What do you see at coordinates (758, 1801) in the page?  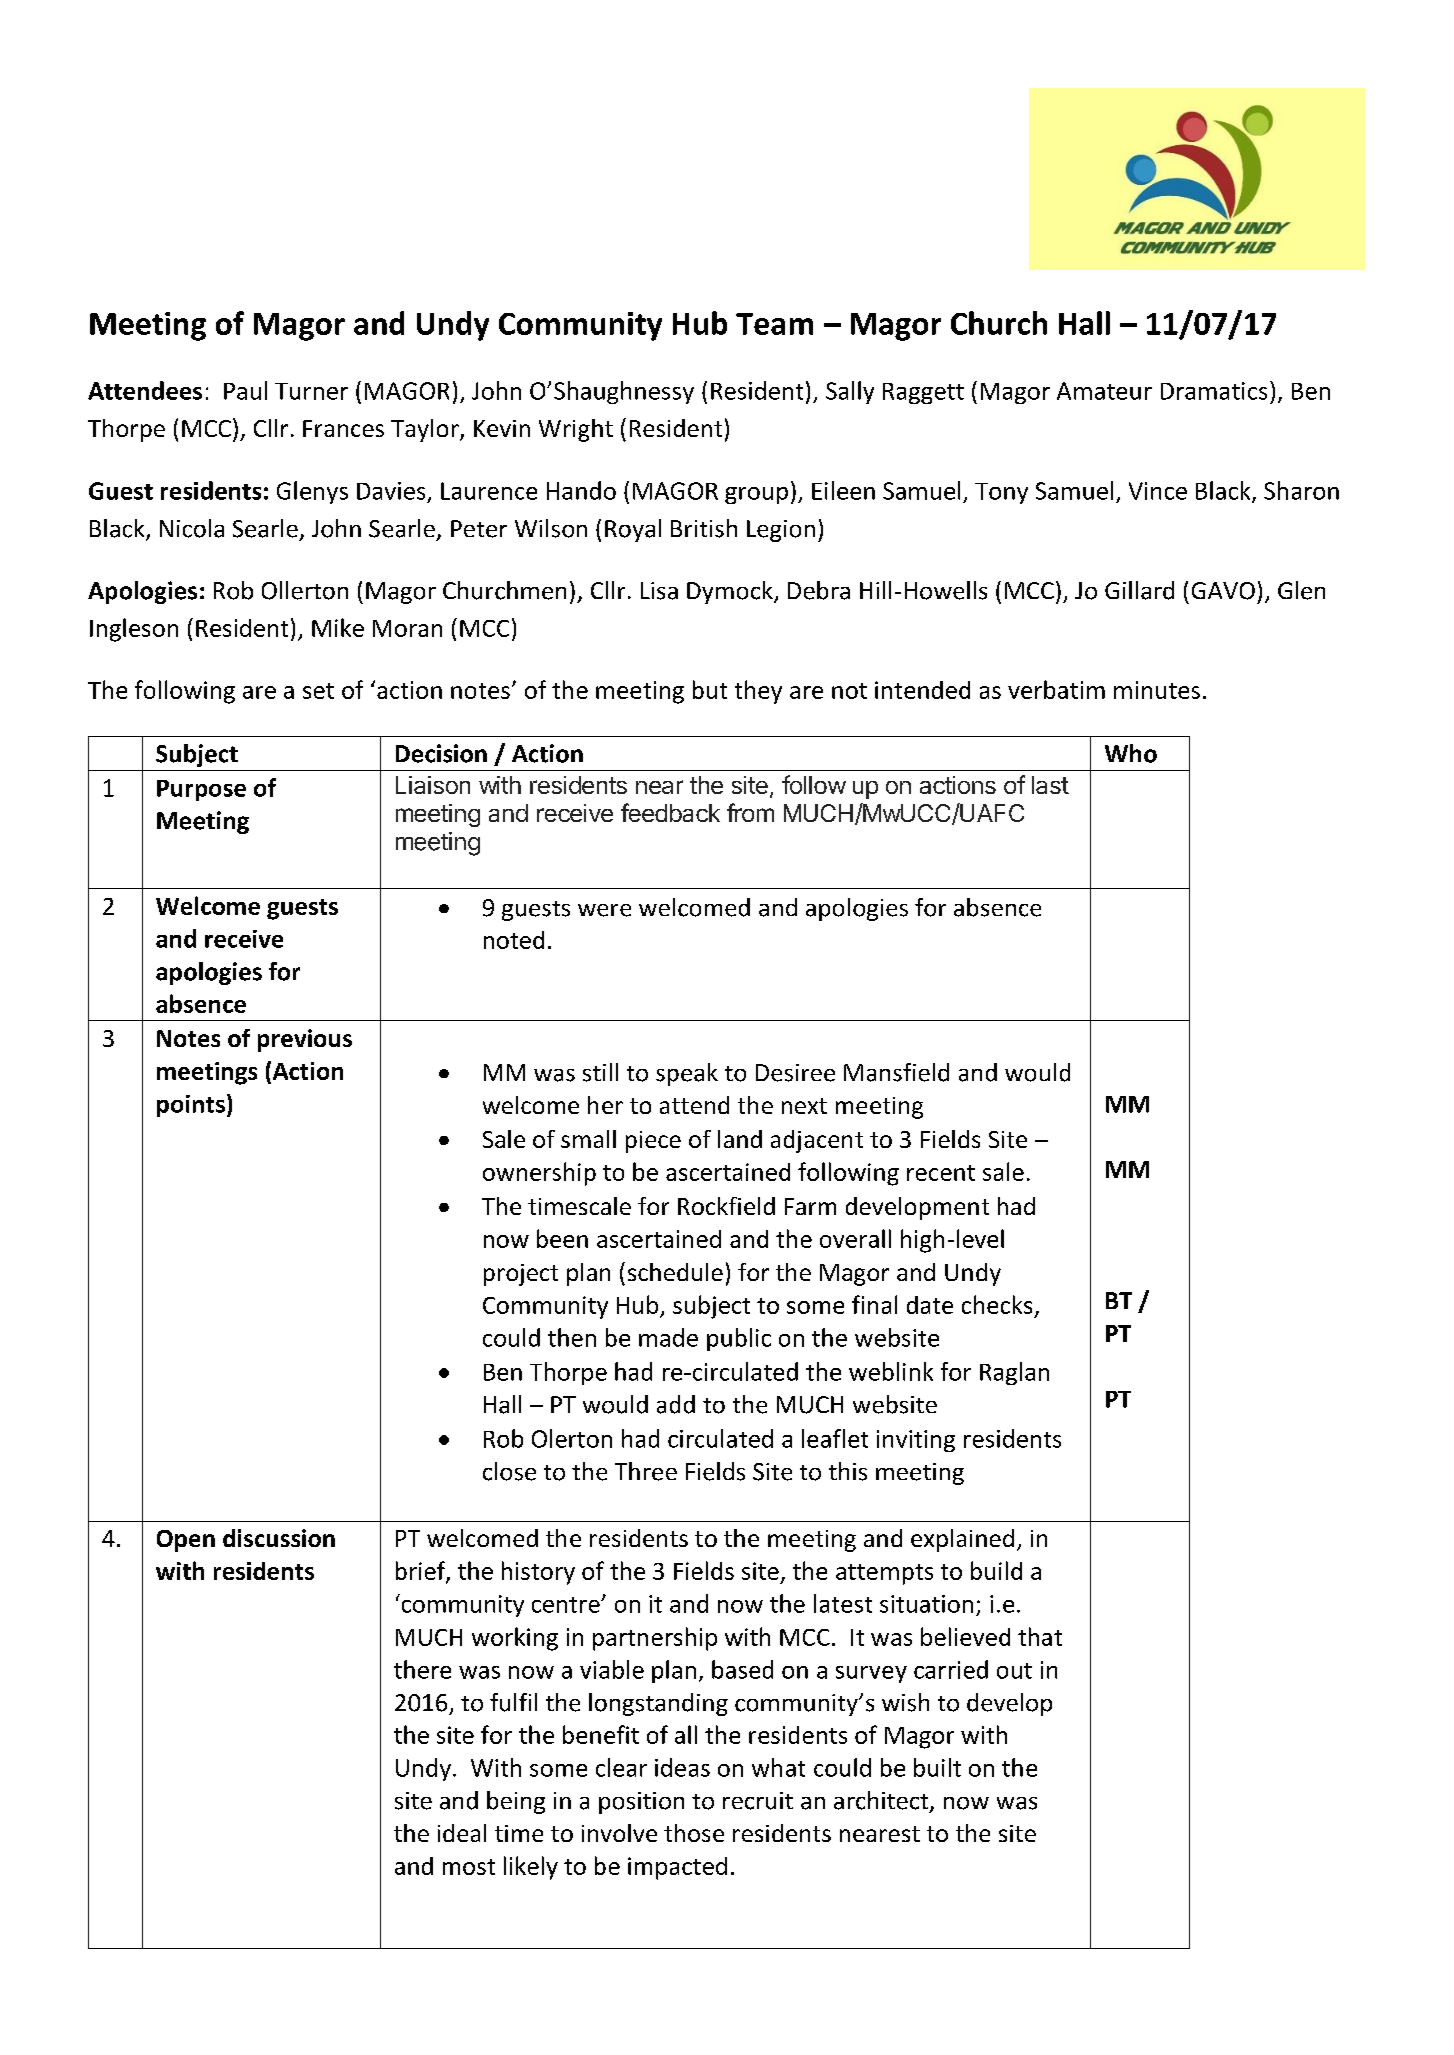 I see `recruit` at bounding box center [758, 1801].
